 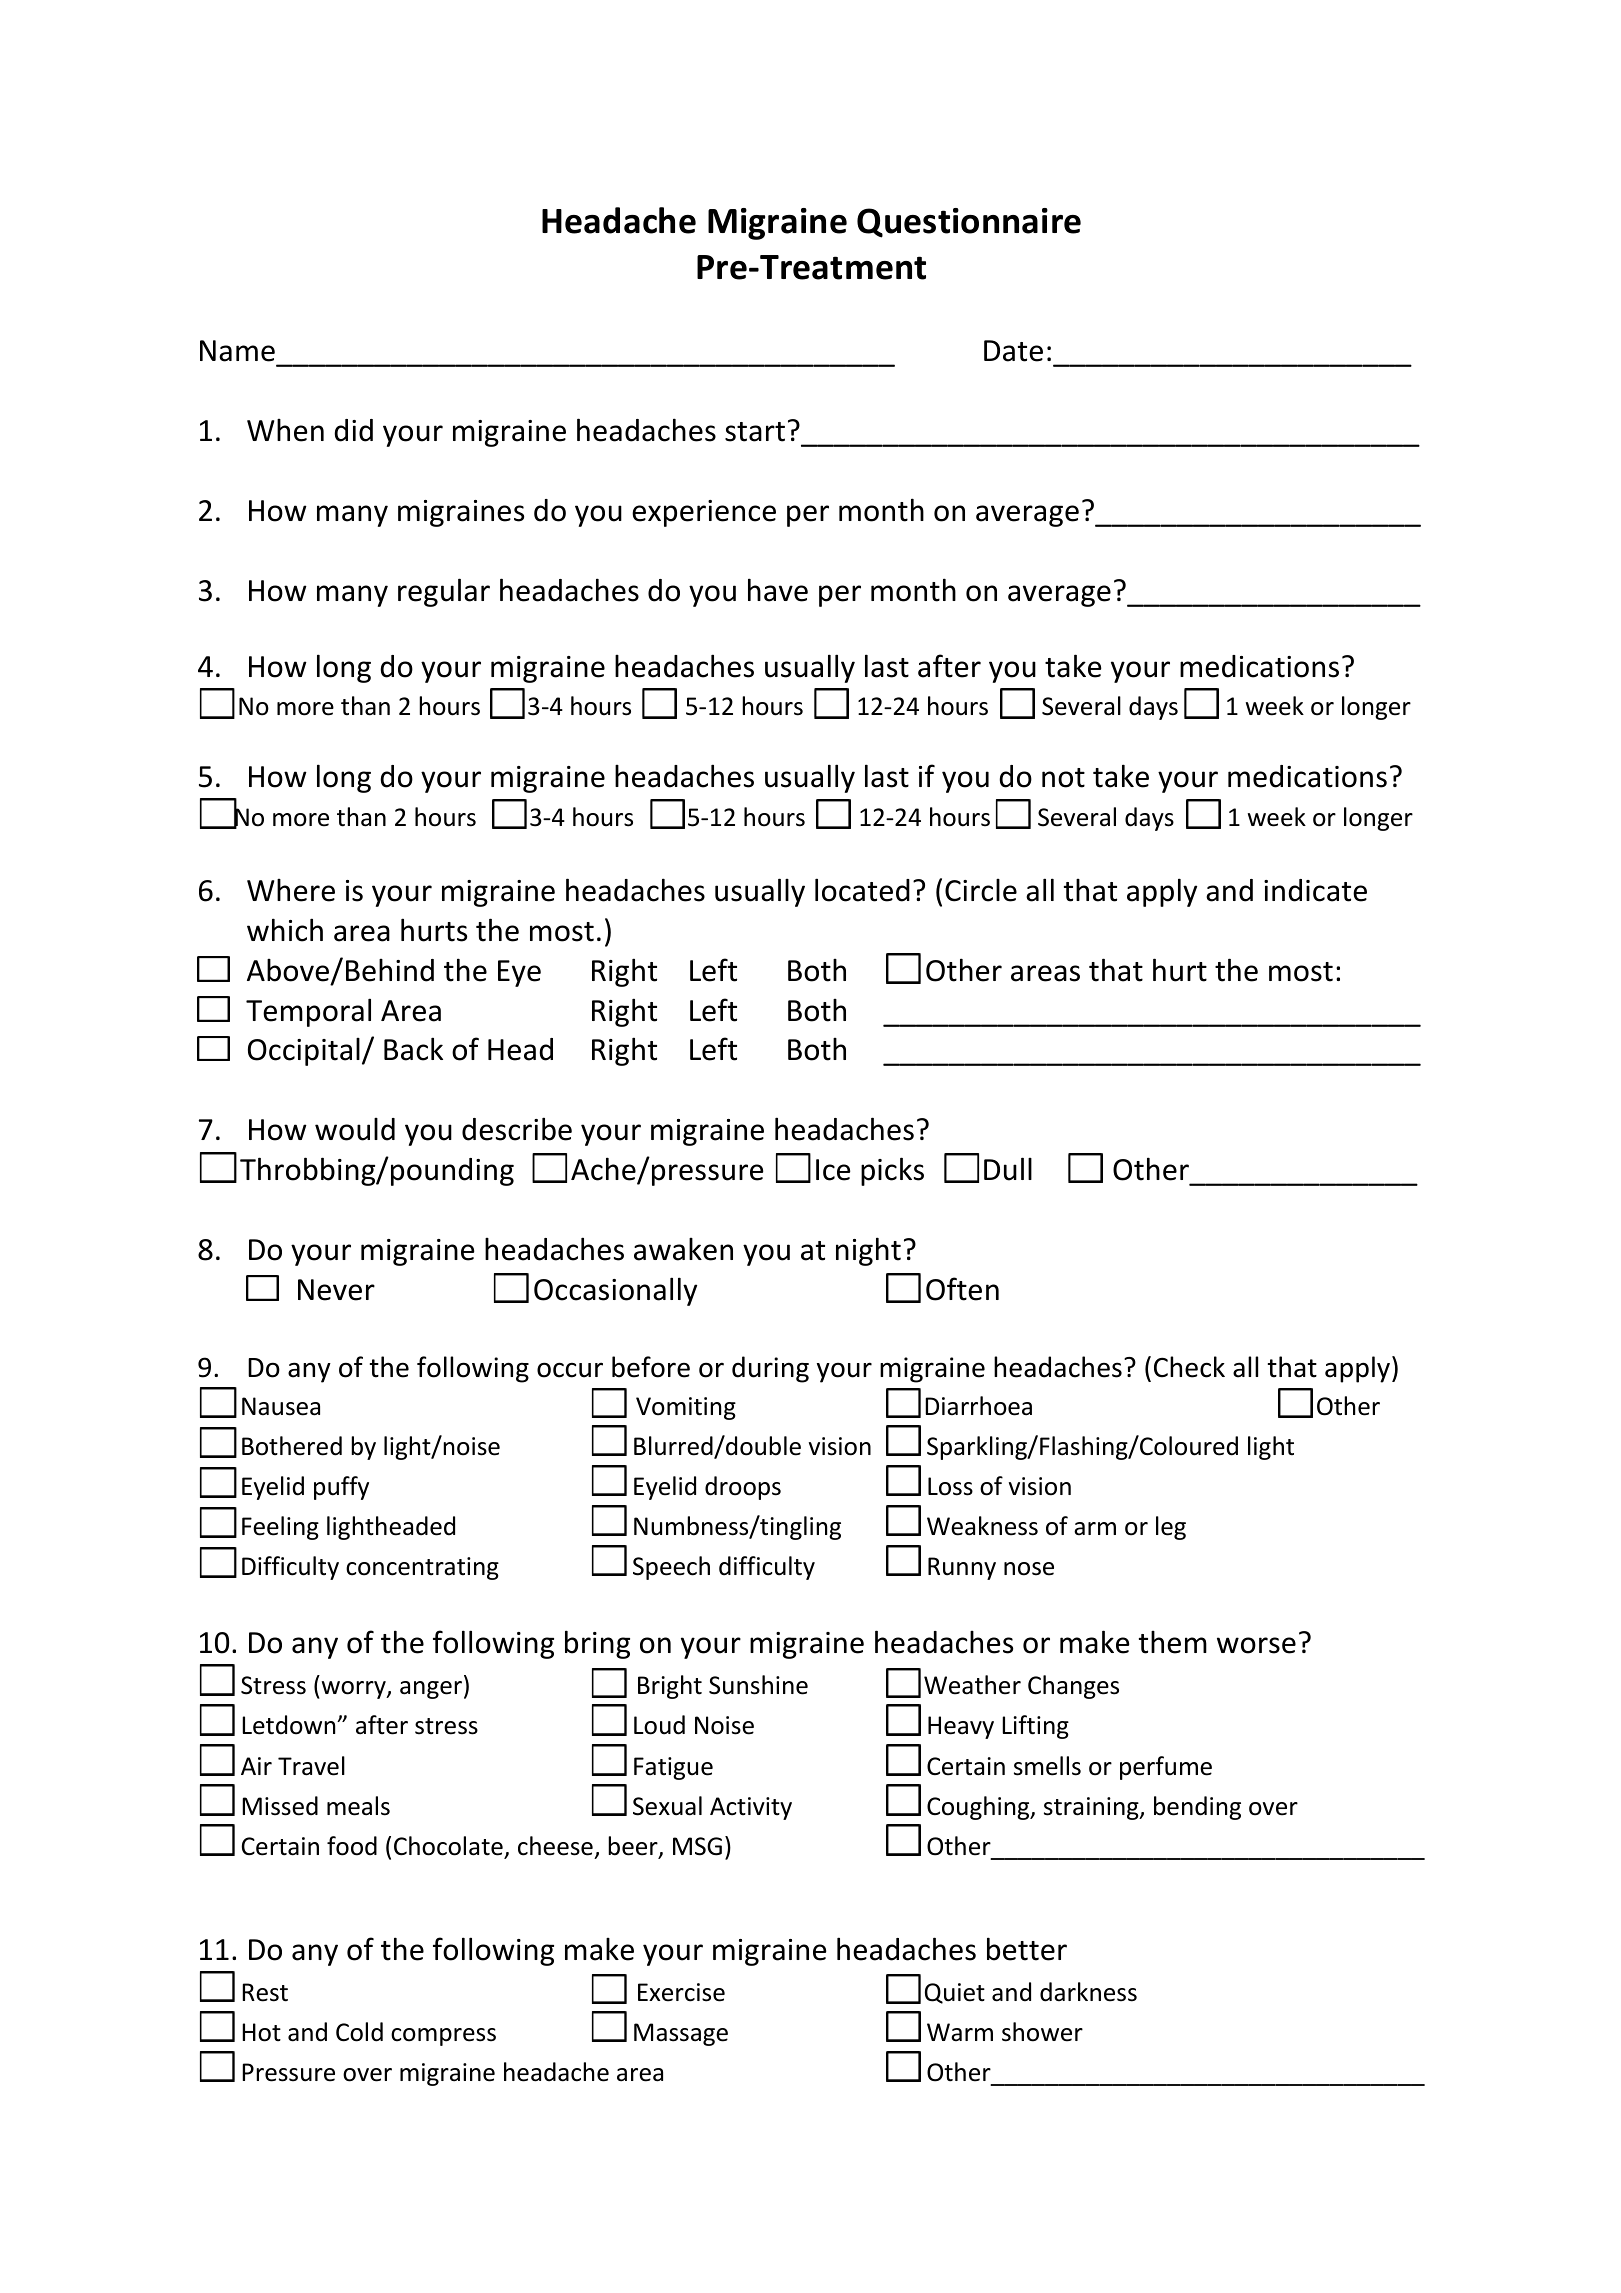 I want to click on did, so click(x=353, y=430).
